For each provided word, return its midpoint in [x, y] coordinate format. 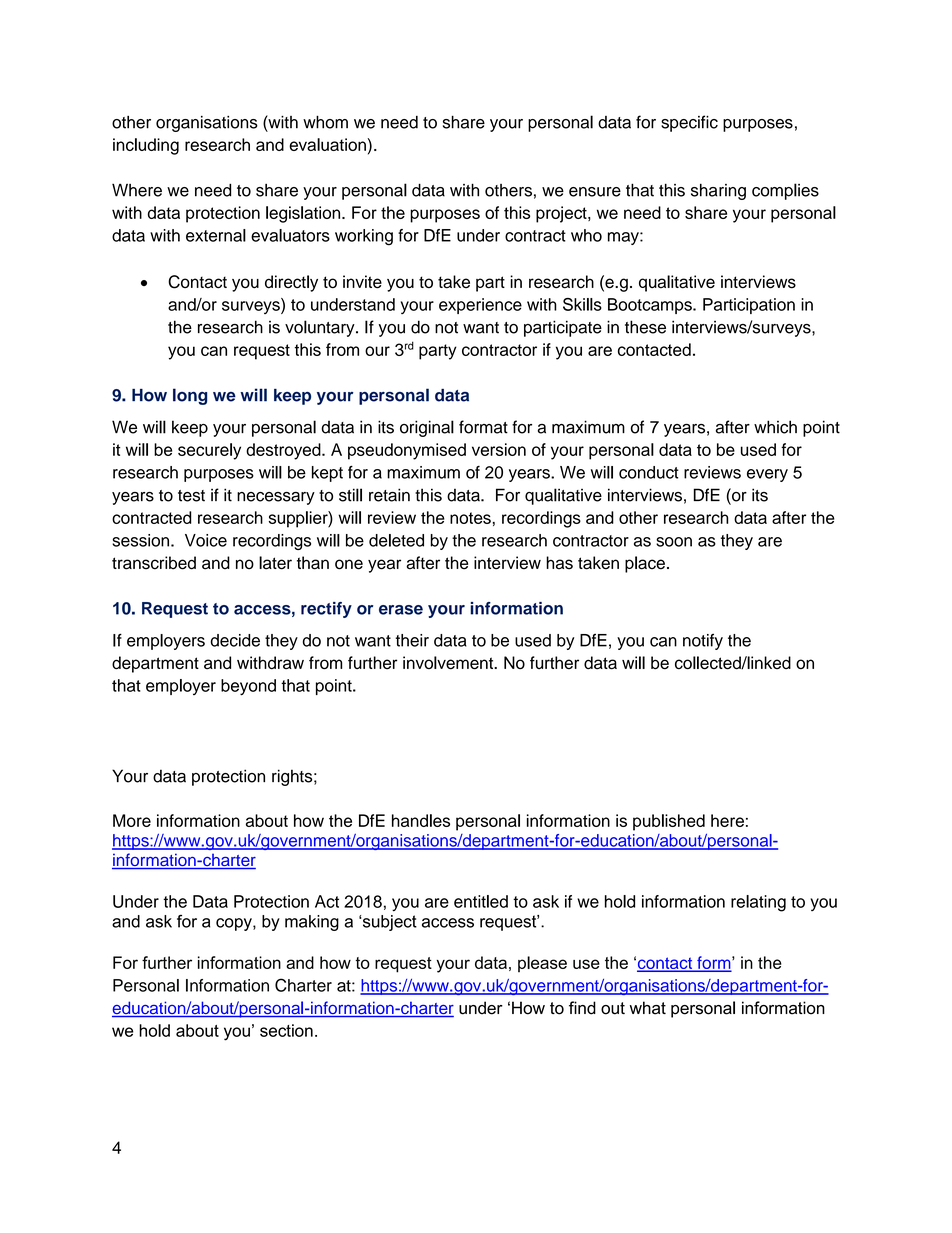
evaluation [327, 144]
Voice [206, 540]
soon [674, 542]
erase [401, 610]
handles [421, 820]
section [286, 1030]
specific [689, 123]
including [146, 146]
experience [480, 306]
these [645, 327]
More [132, 820]
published [669, 822]
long [190, 396]
